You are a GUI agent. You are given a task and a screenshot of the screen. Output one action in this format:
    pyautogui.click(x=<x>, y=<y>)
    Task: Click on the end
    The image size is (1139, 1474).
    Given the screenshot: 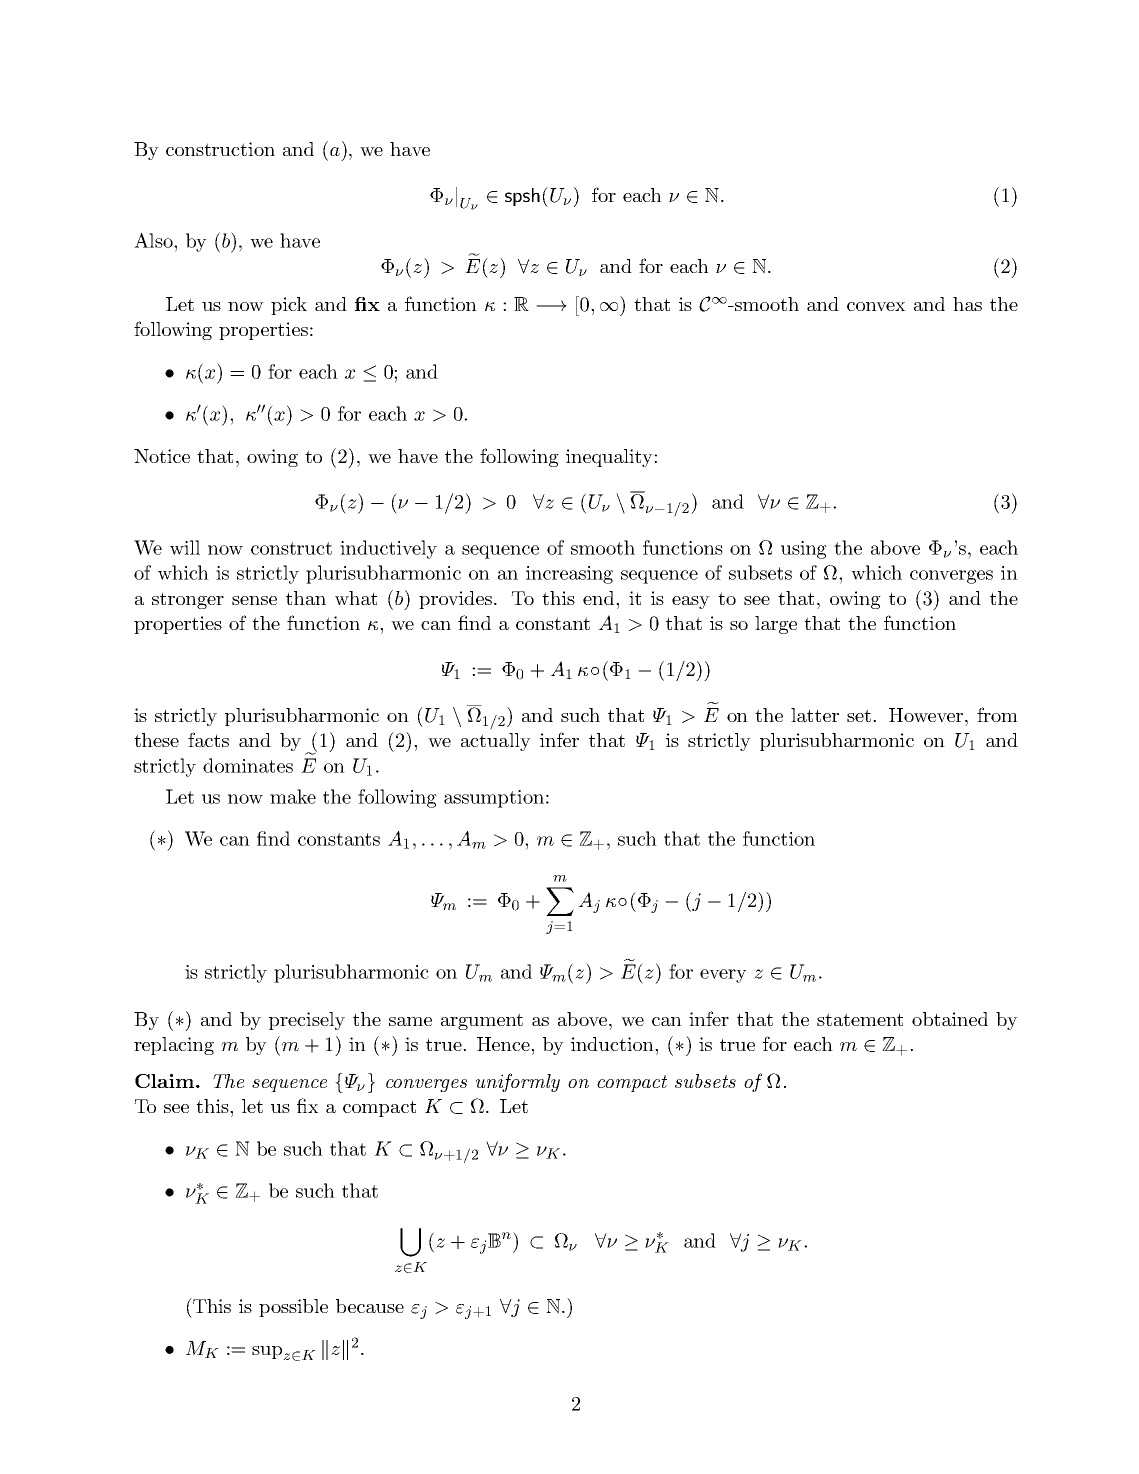 What is the action you would take?
    pyautogui.click(x=600, y=598)
